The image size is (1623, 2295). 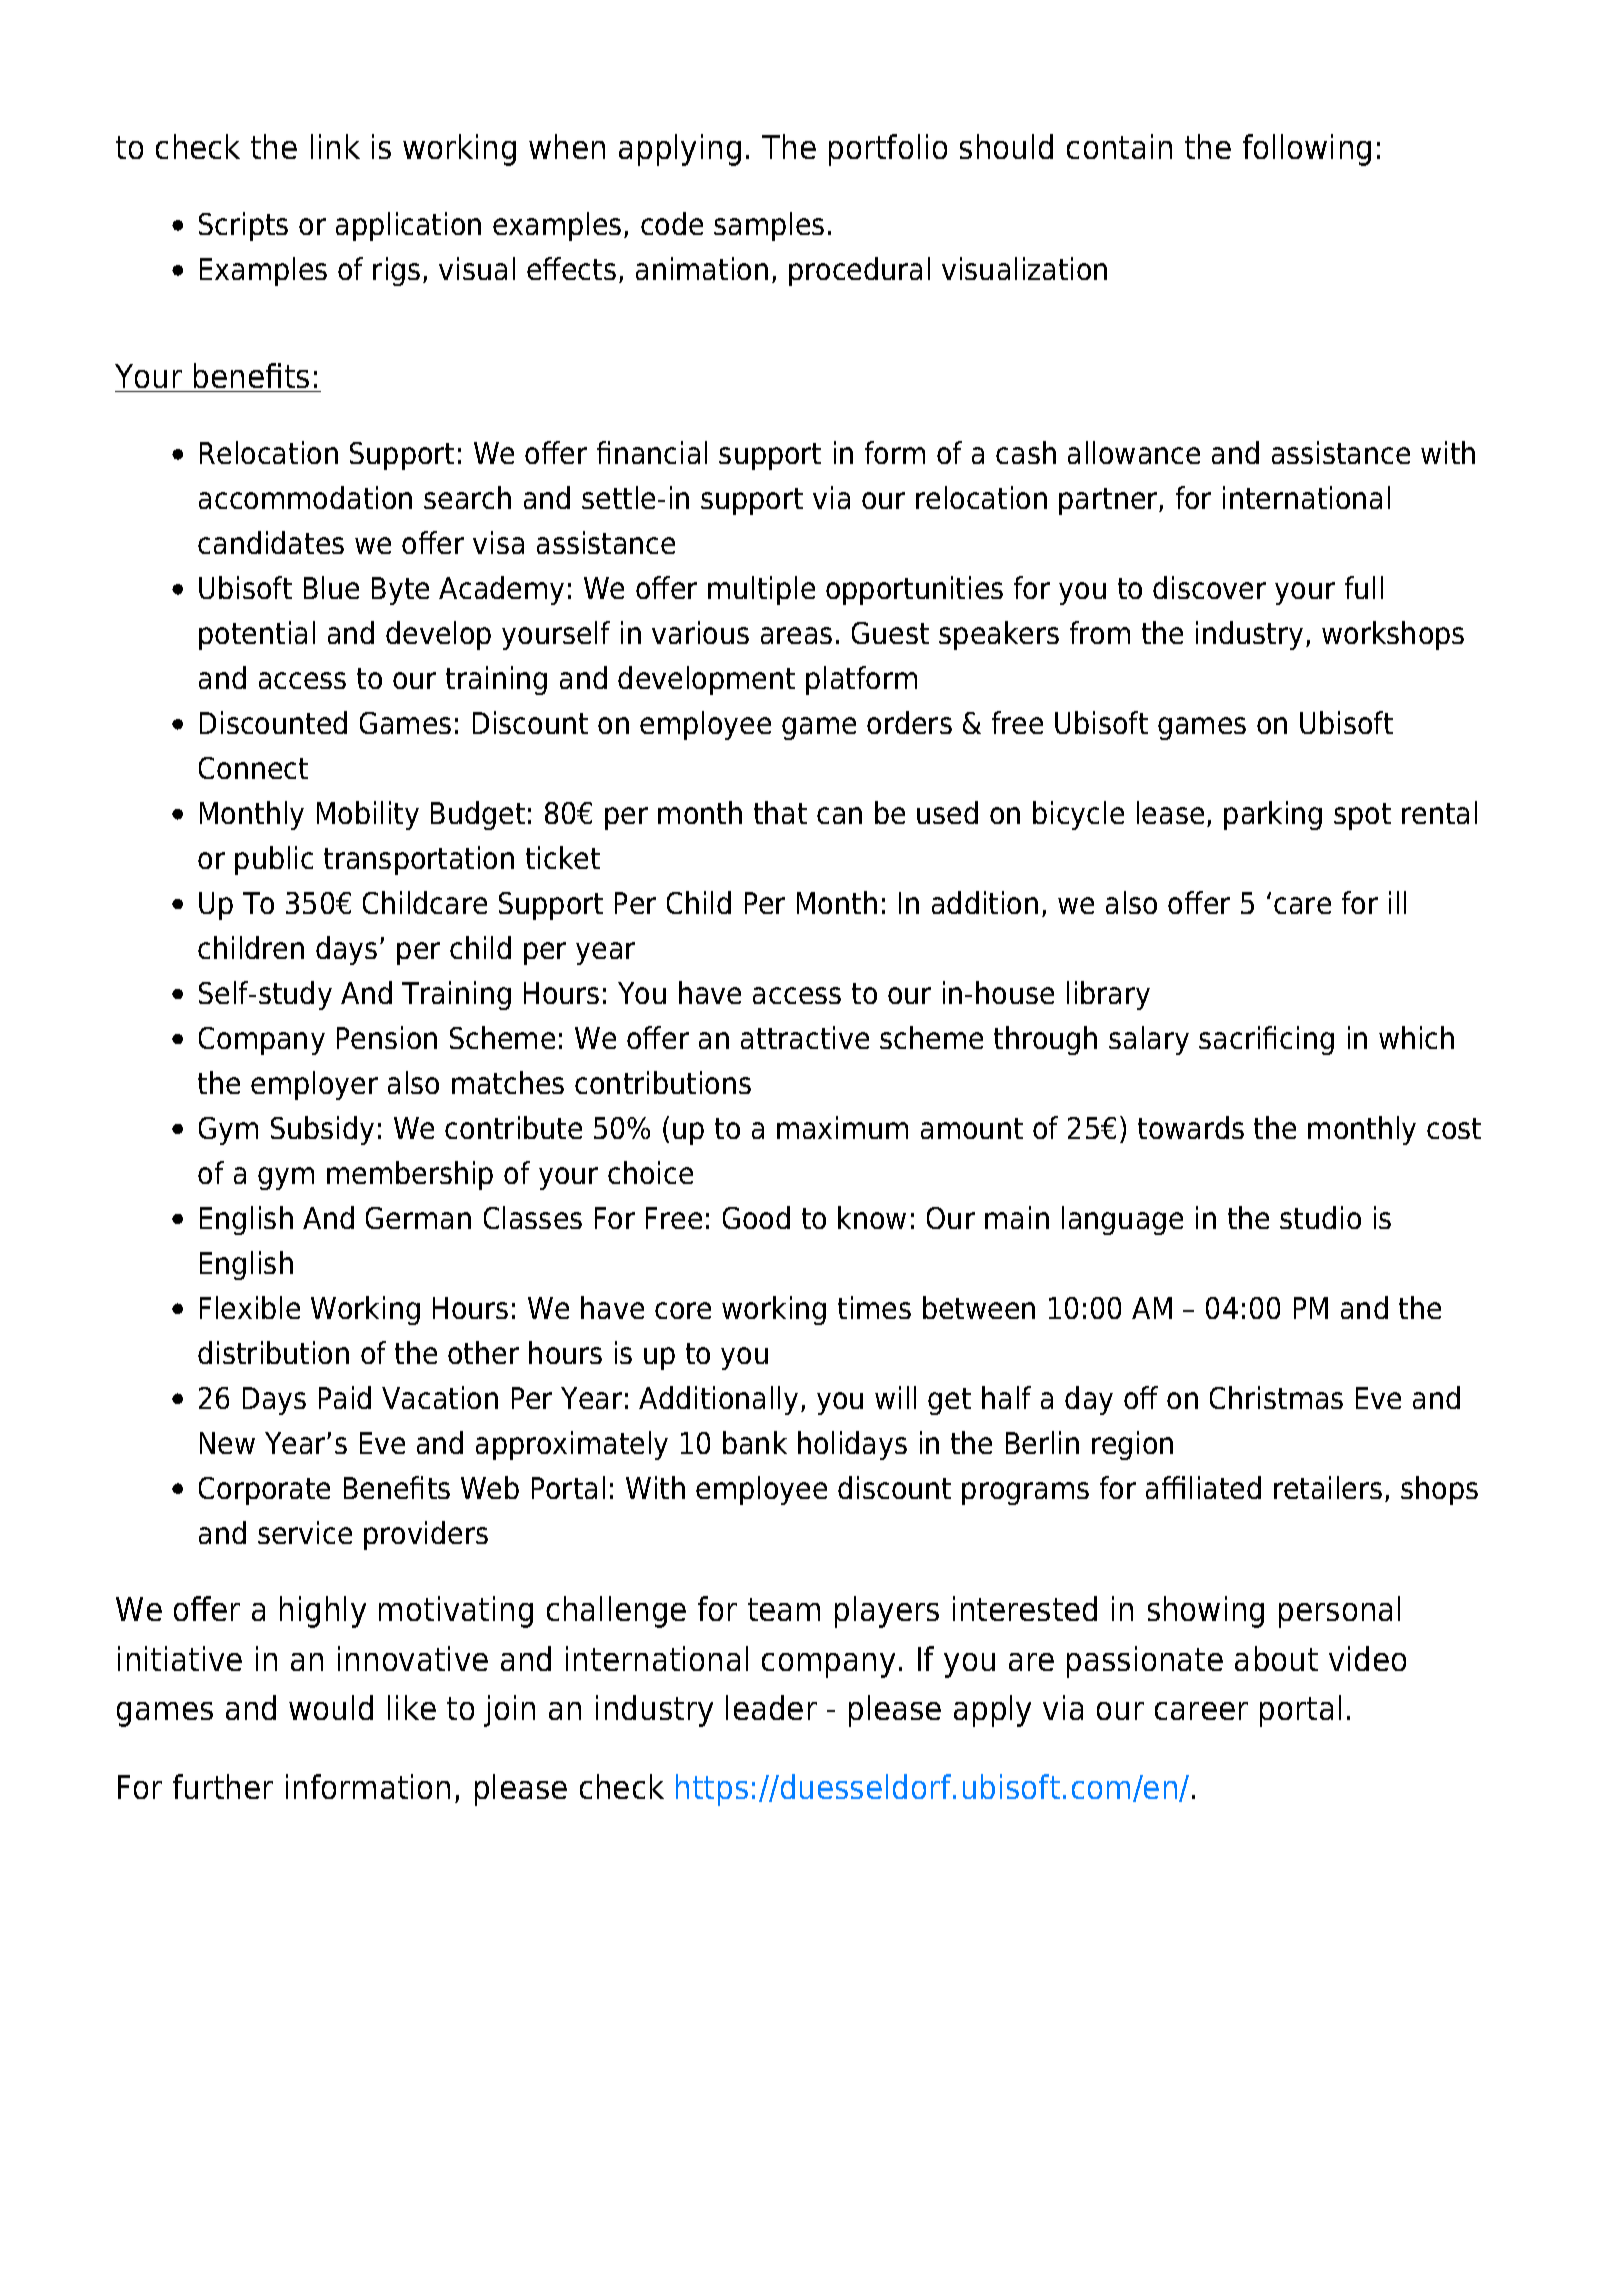 What do you see at coordinates (253, 768) in the image?
I see `Connect` at bounding box center [253, 768].
